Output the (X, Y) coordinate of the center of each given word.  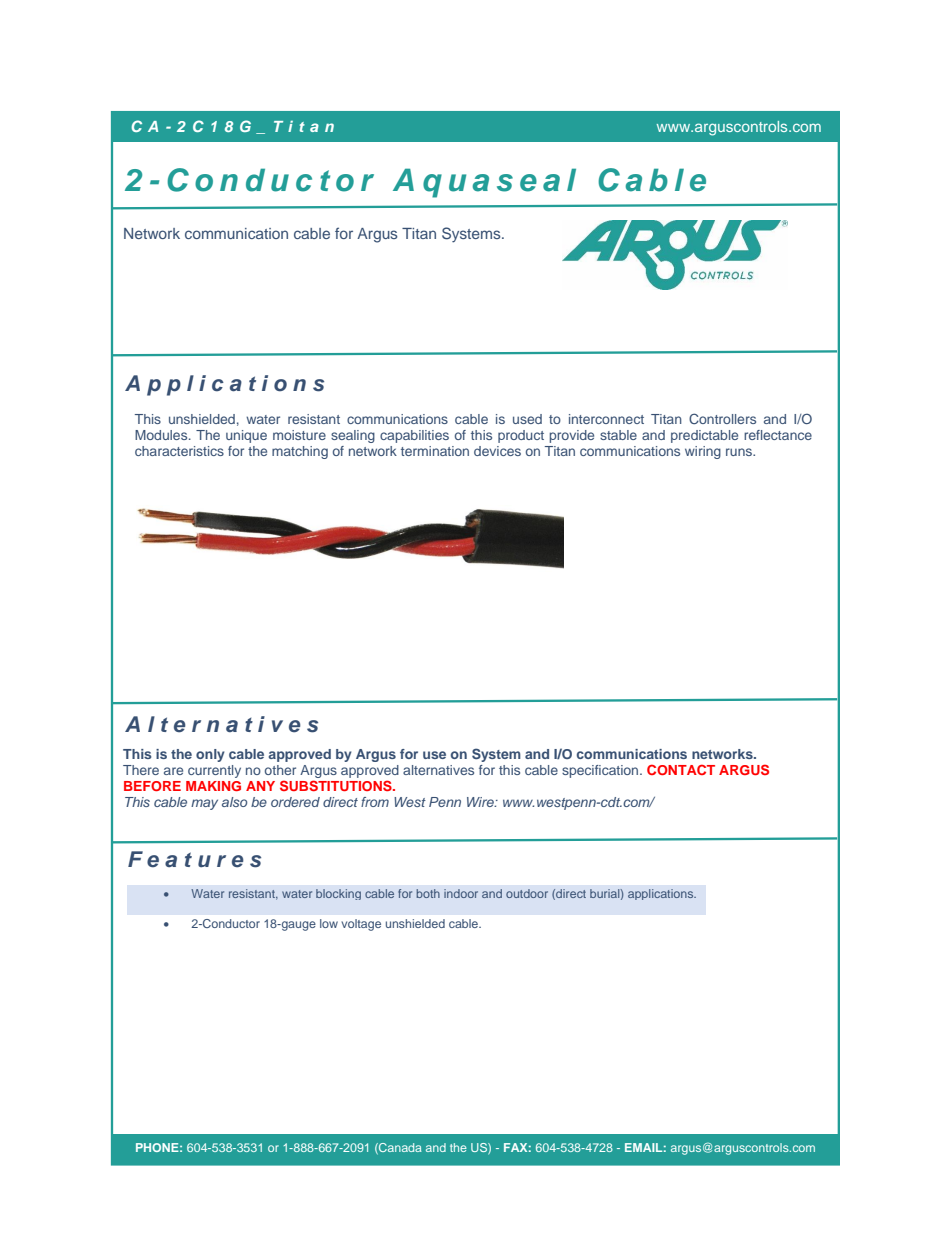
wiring (703, 452)
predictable (704, 436)
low (329, 923)
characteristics (179, 451)
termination (435, 451)
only (210, 755)
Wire (481, 802)
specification (601, 771)
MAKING (213, 786)
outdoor (527, 893)
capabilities (414, 436)
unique (246, 436)
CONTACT (681, 769)
